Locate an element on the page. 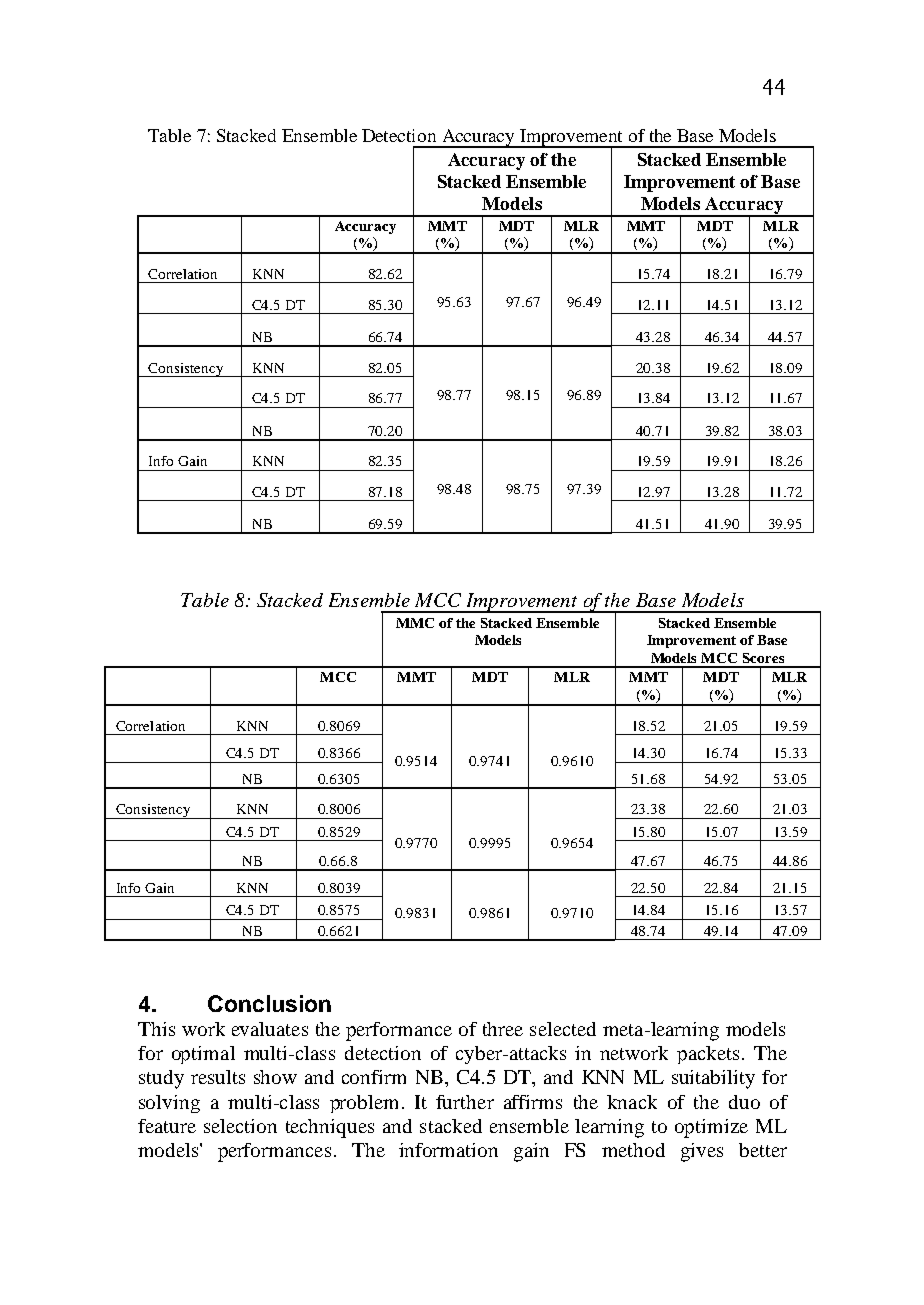 The height and width of the image is (1305, 924). packets is located at coordinates (708, 1055).
